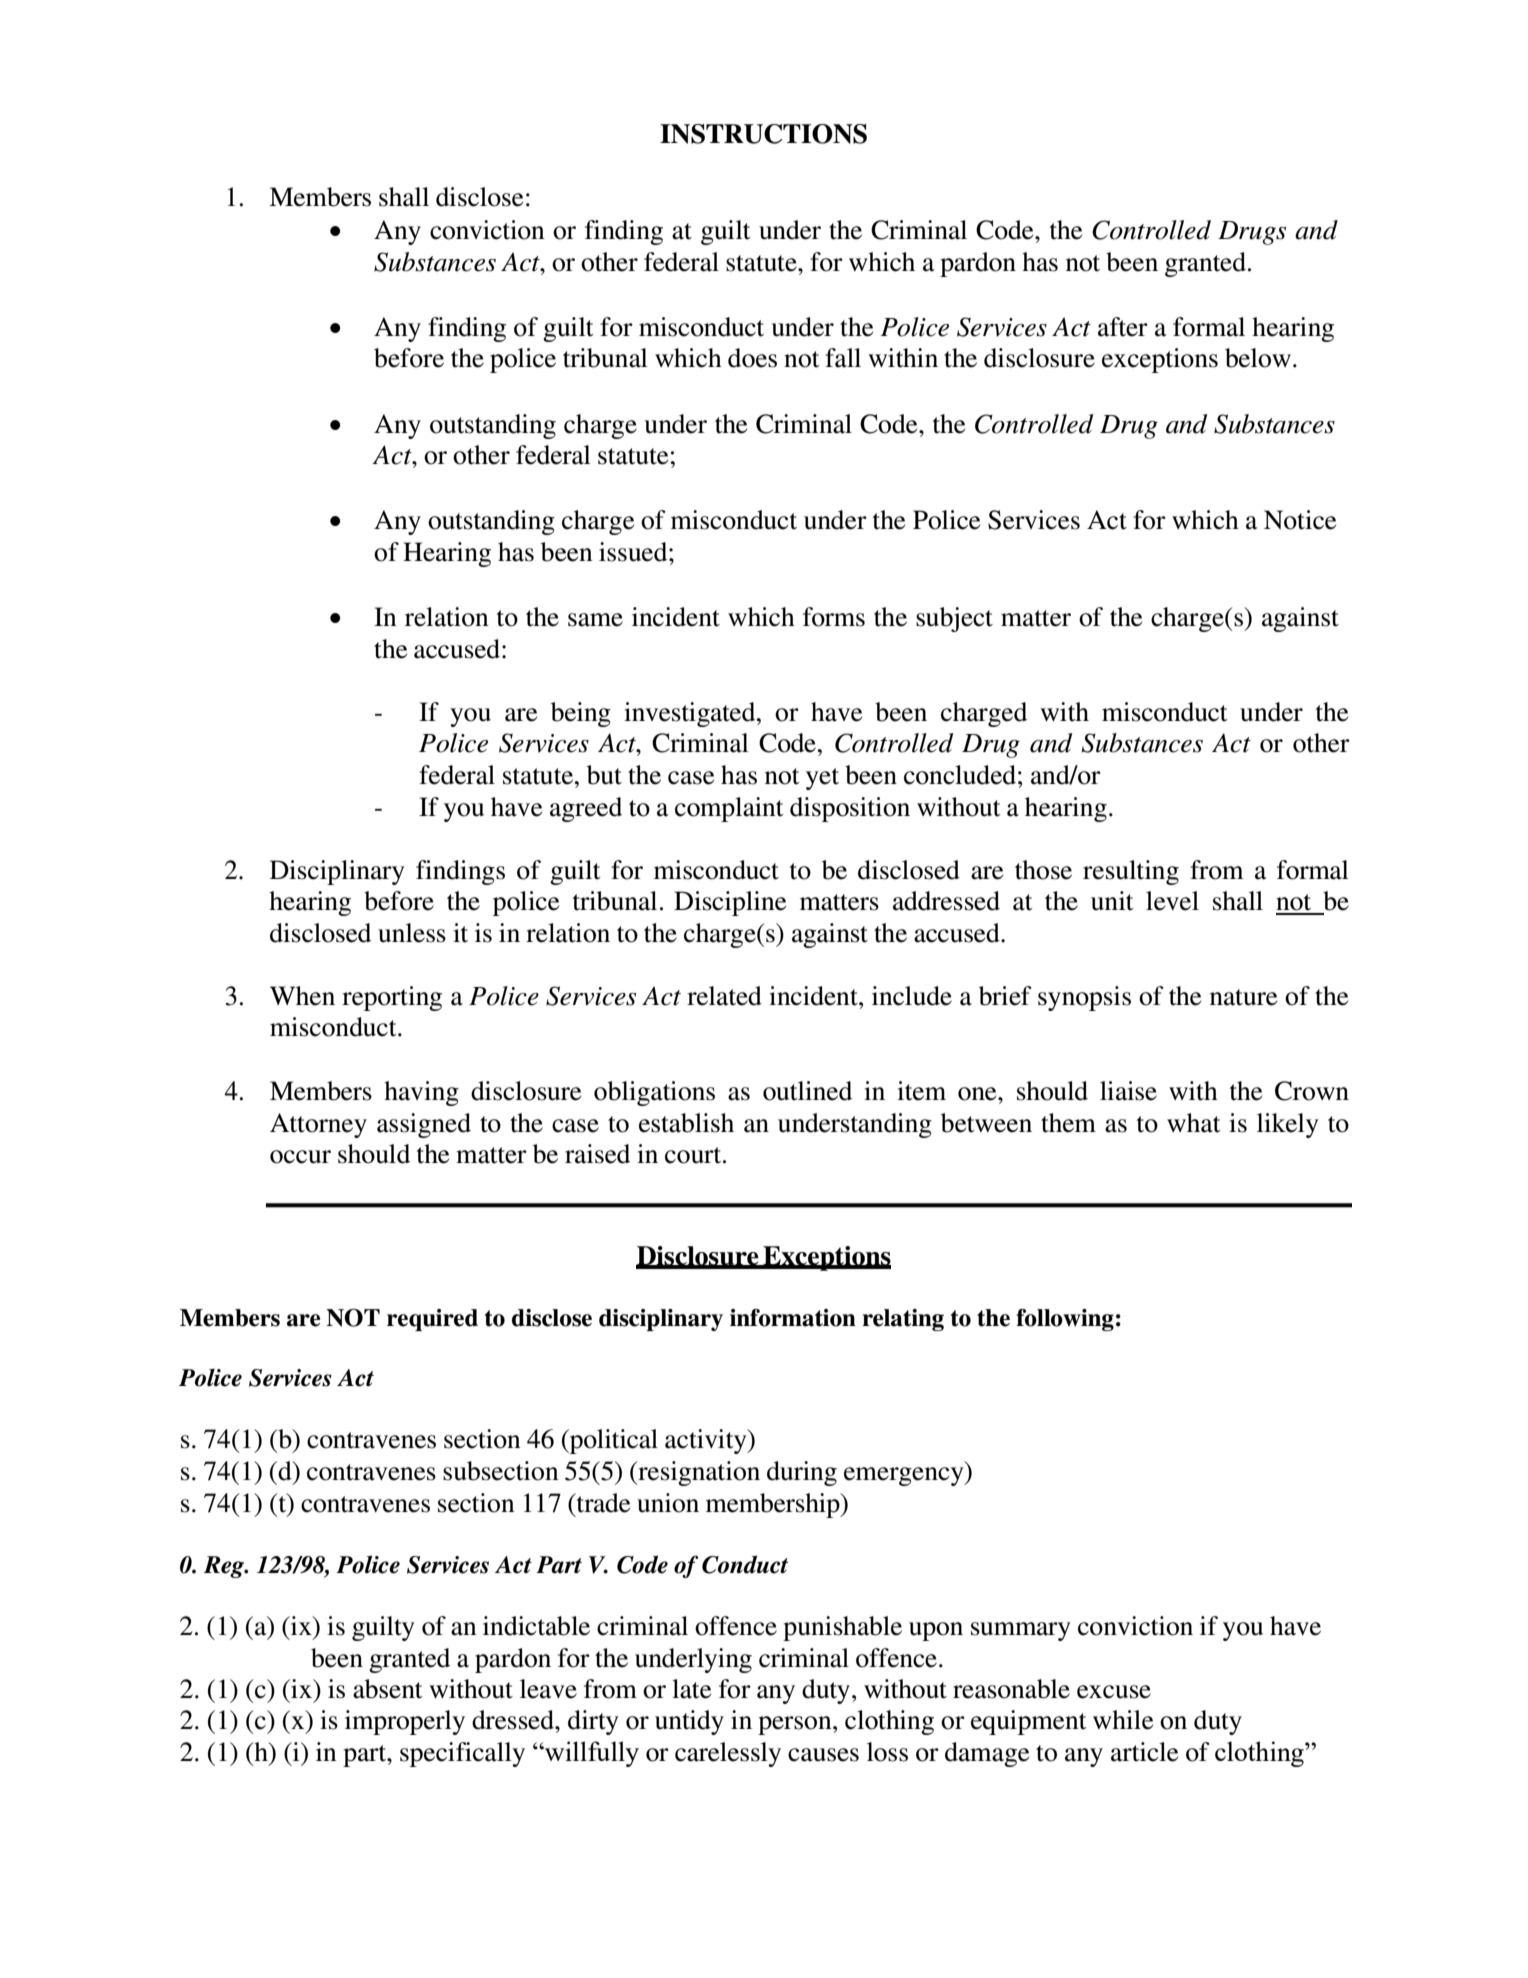  Describe the element at coordinates (823, 1755) in the screenshot. I see `causes` at that location.
